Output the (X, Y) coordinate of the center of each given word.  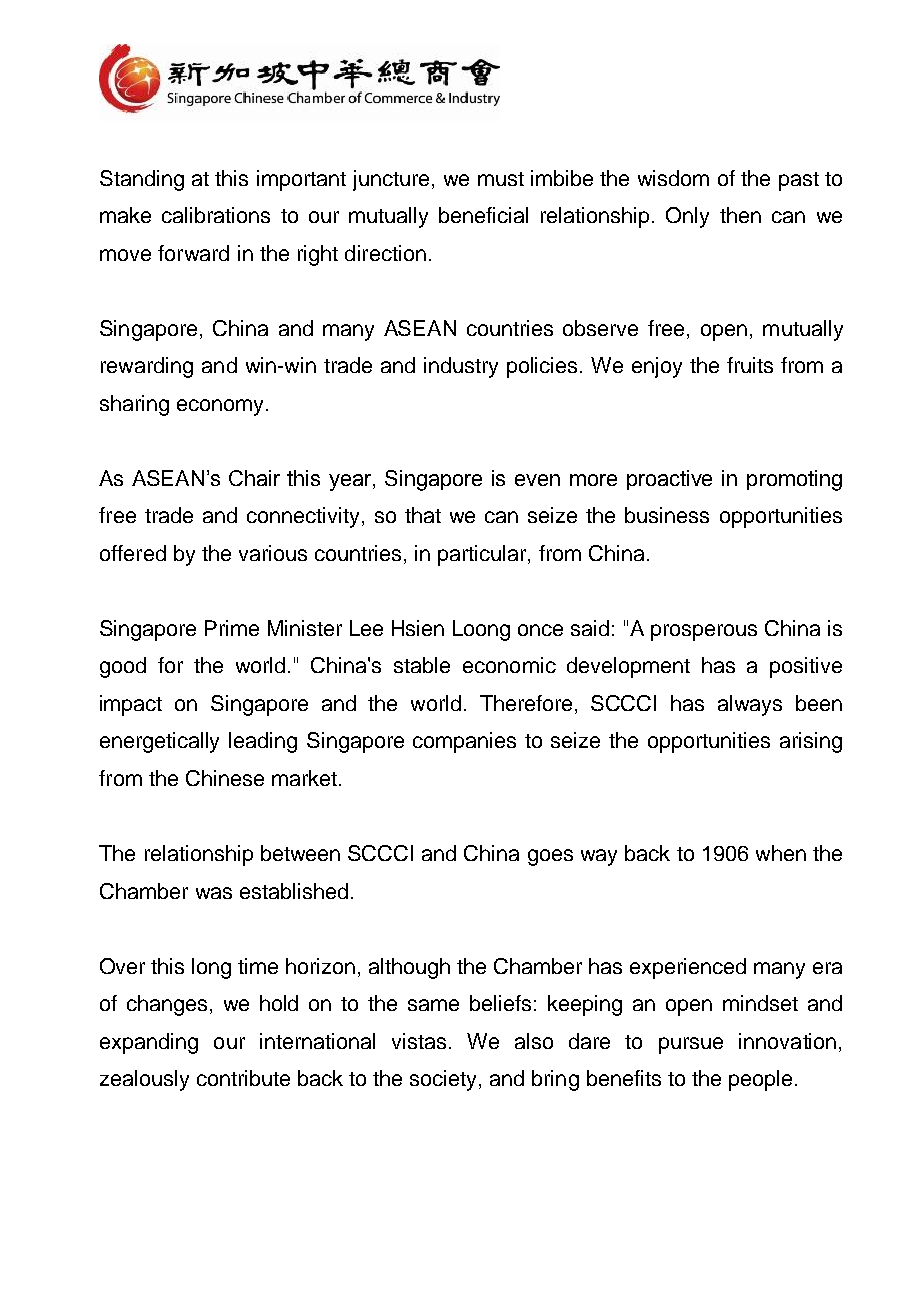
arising (811, 742)
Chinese (225, 778)
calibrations (216, 215)
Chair (254, 478)
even (537, 480)
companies (464, 742)
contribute (243, 1078)
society (443, 1080)
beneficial (483, 215)
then (740, 215)
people (760, 1080)
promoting (794, 480)
